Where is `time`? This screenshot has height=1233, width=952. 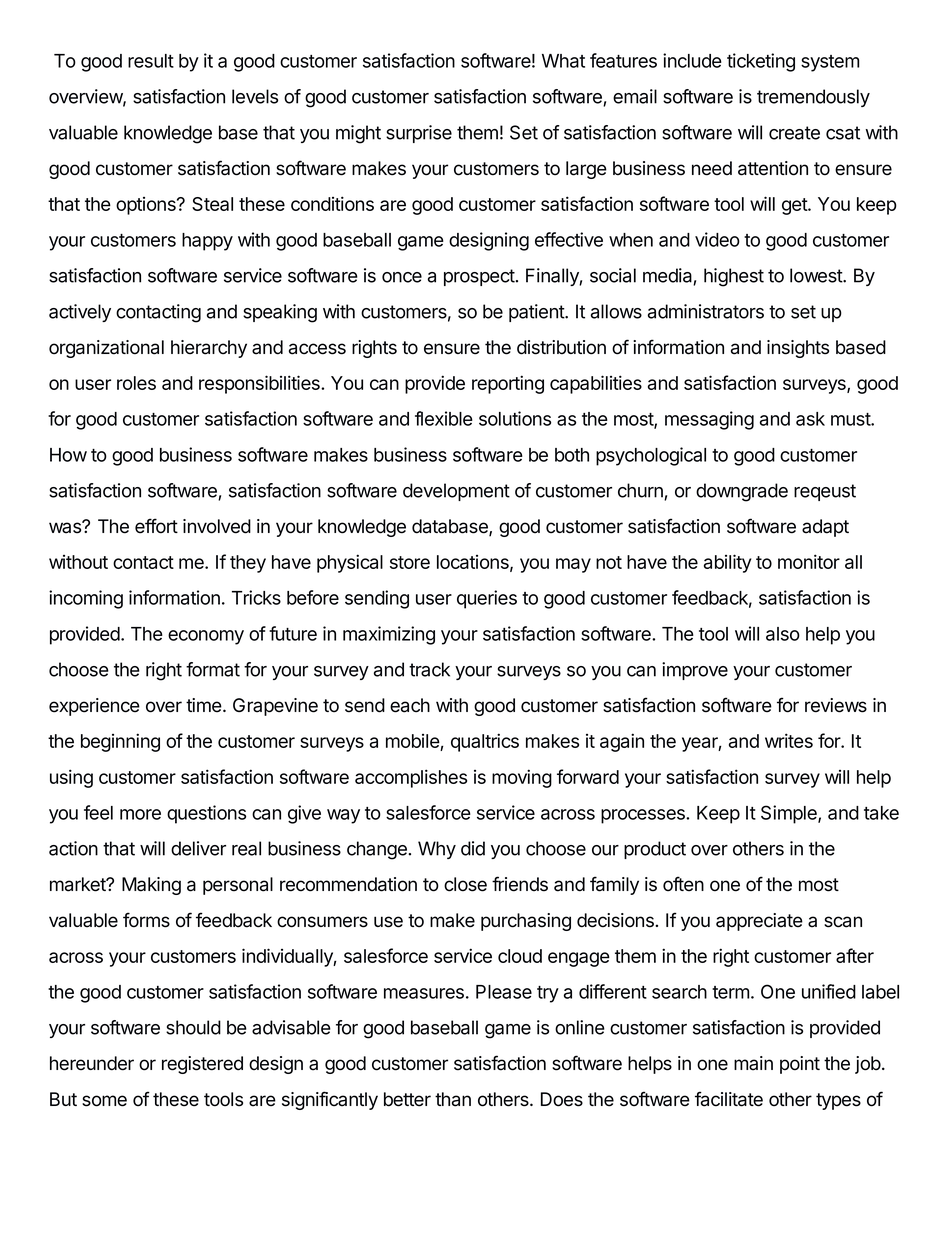
time is located at coordinates (204, 705).
